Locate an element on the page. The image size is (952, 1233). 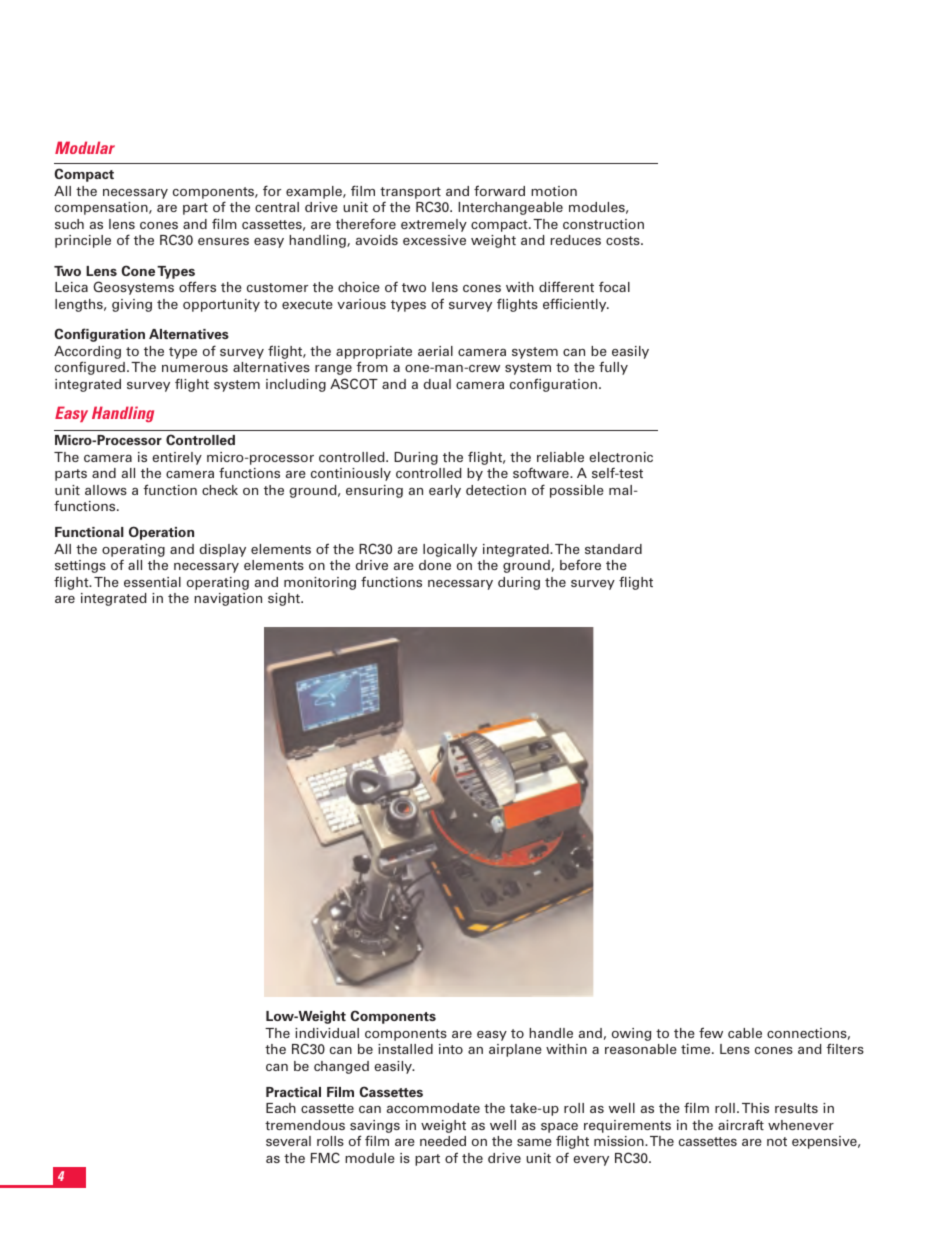
done is located at coordinates (435, 565).
